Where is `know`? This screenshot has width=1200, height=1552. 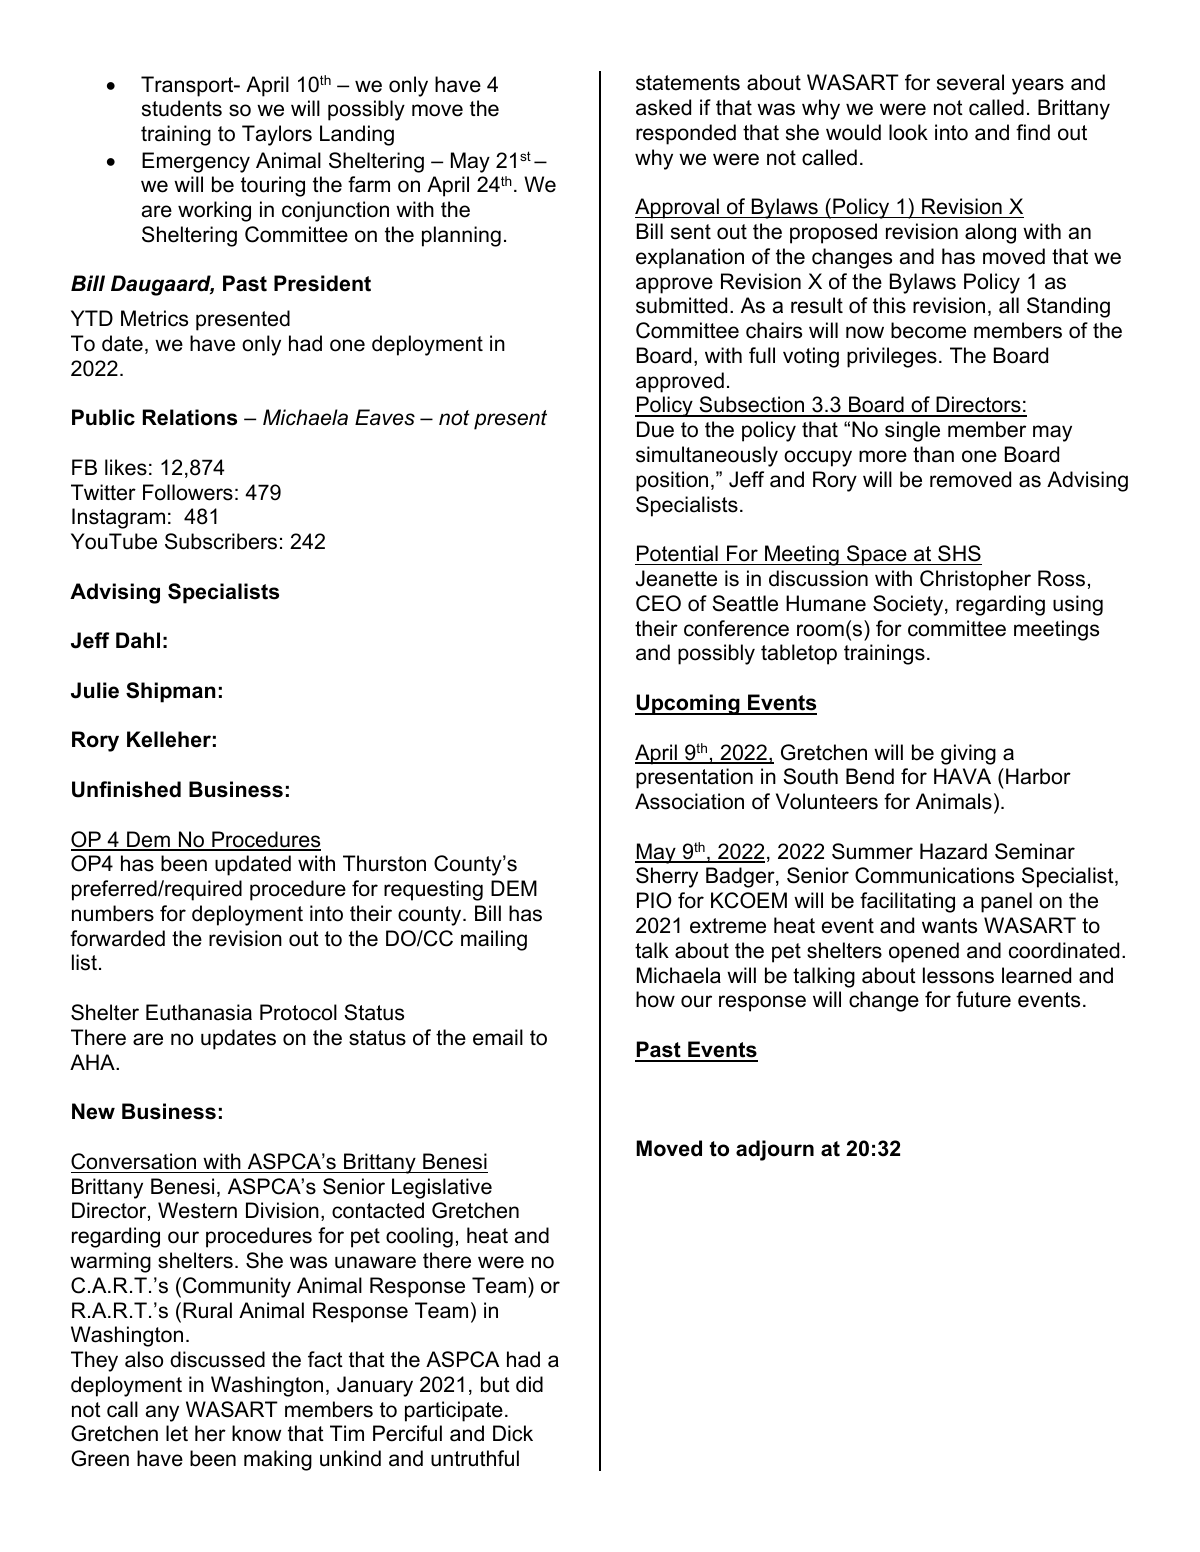 know is located at coordinates (256, 1433).
